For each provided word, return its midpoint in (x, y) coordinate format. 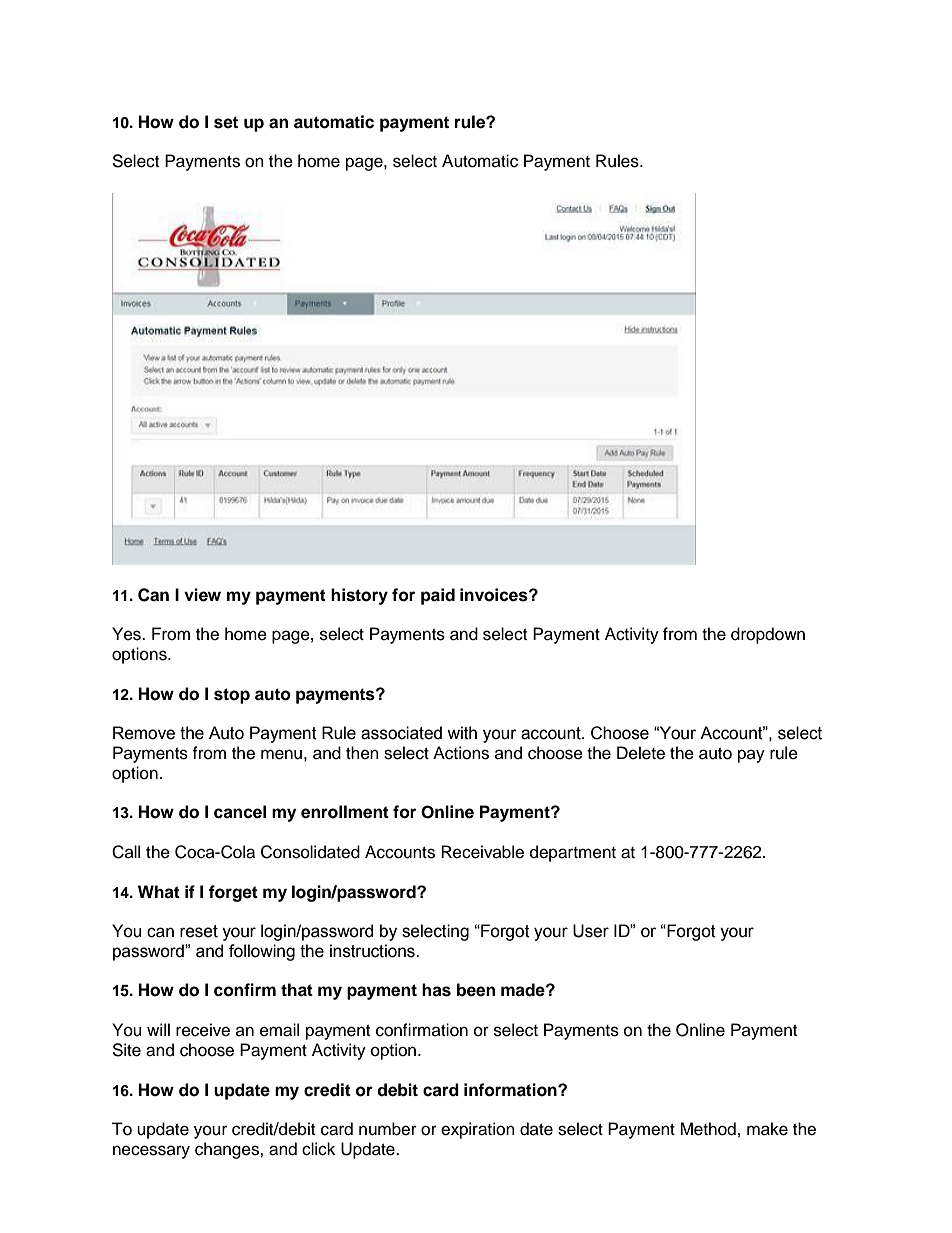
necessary (151, 1152)
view (202, 595)
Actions (461, 753)
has (436, 990)
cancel (240, 812)
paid (438, 596)
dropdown (768, 635)
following (262, 952)
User (591, 931)
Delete (641, 753)
